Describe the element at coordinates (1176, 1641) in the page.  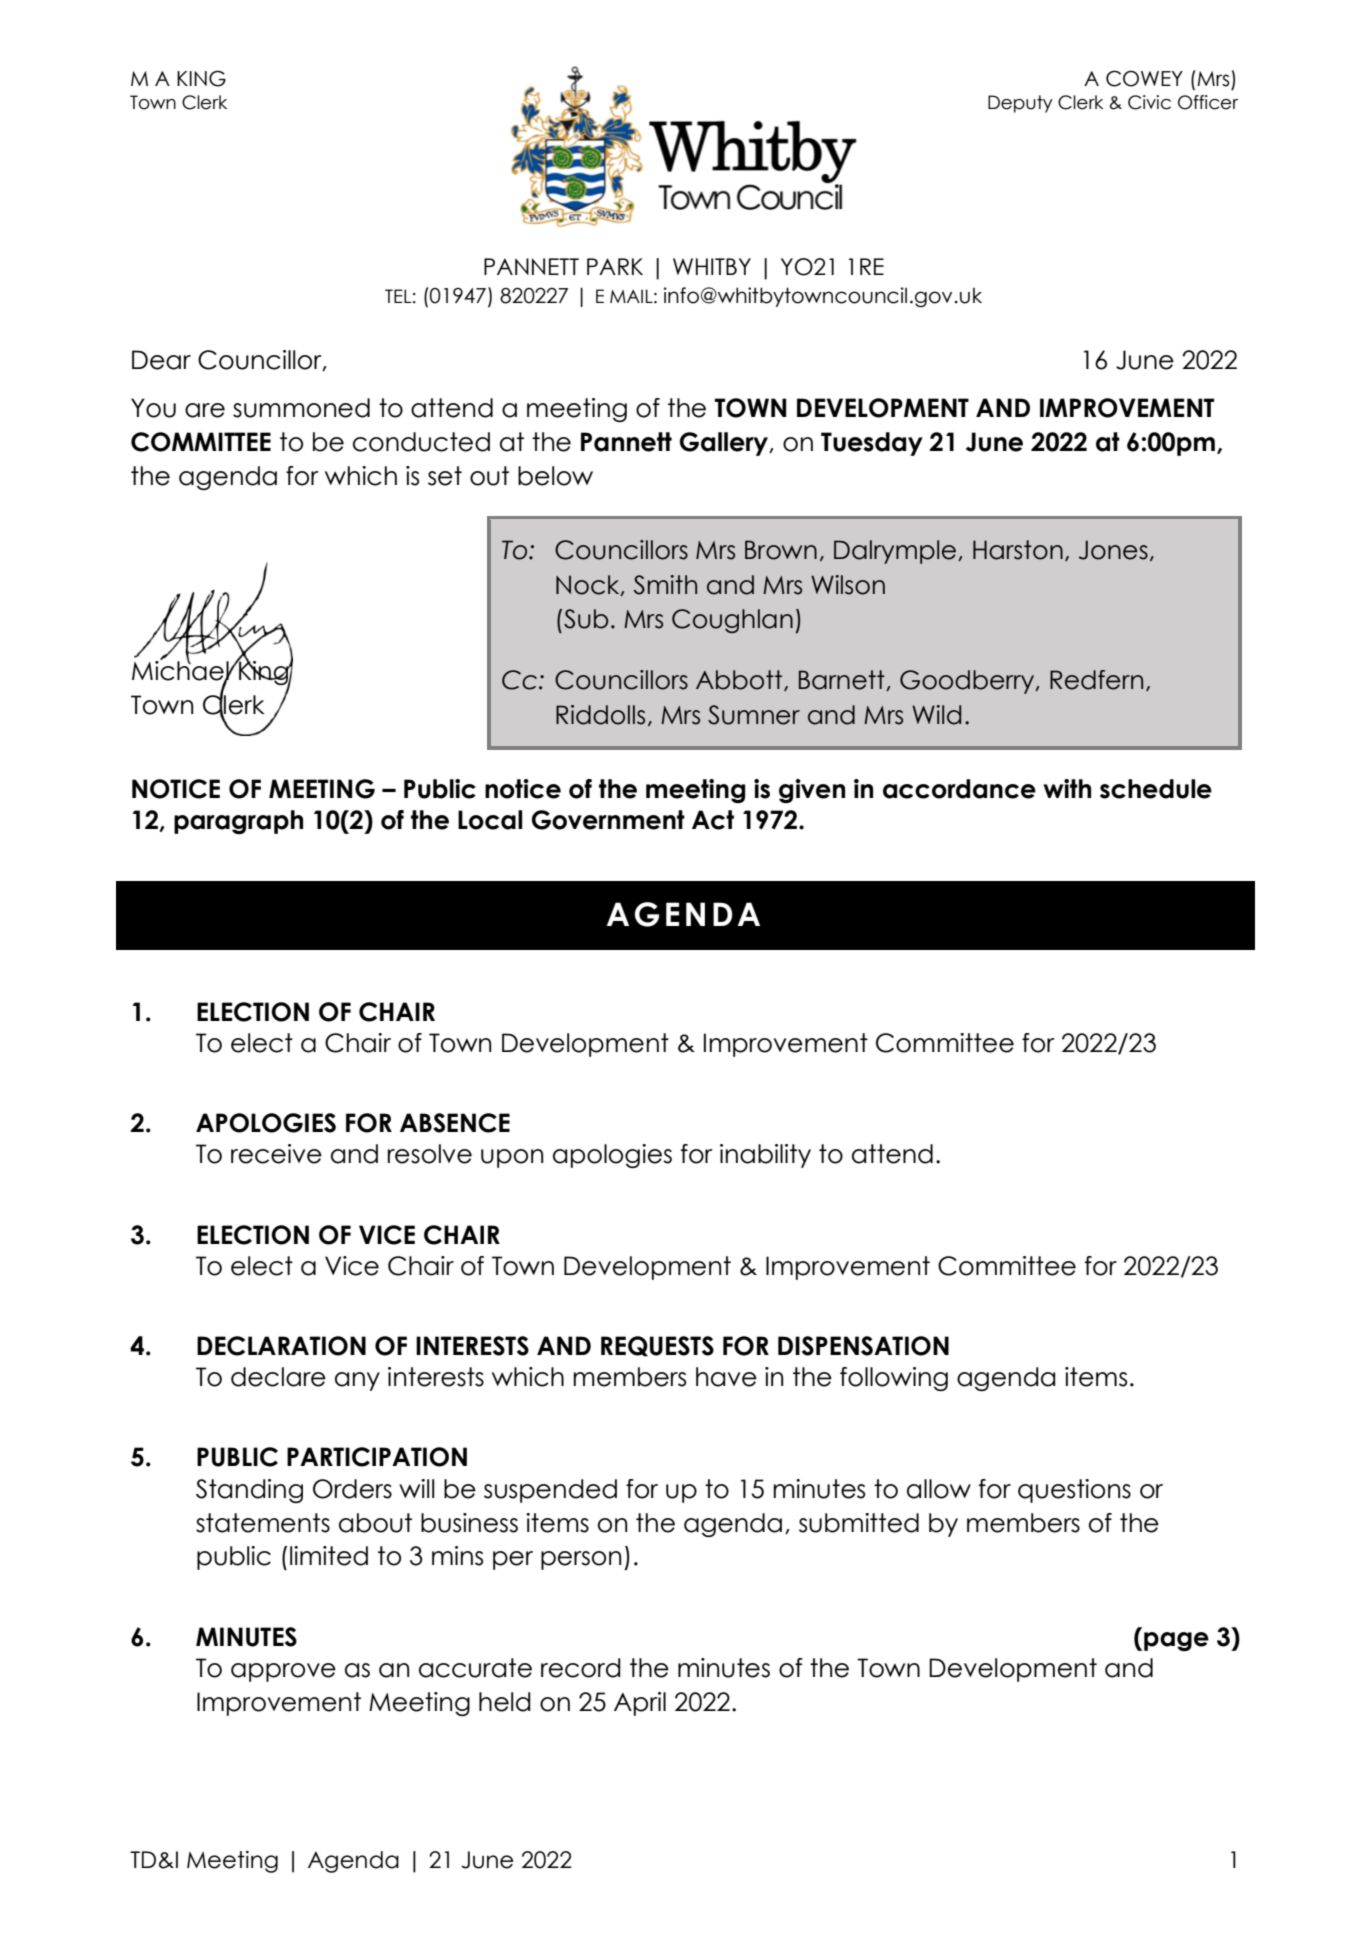
I see `page` at that location.
